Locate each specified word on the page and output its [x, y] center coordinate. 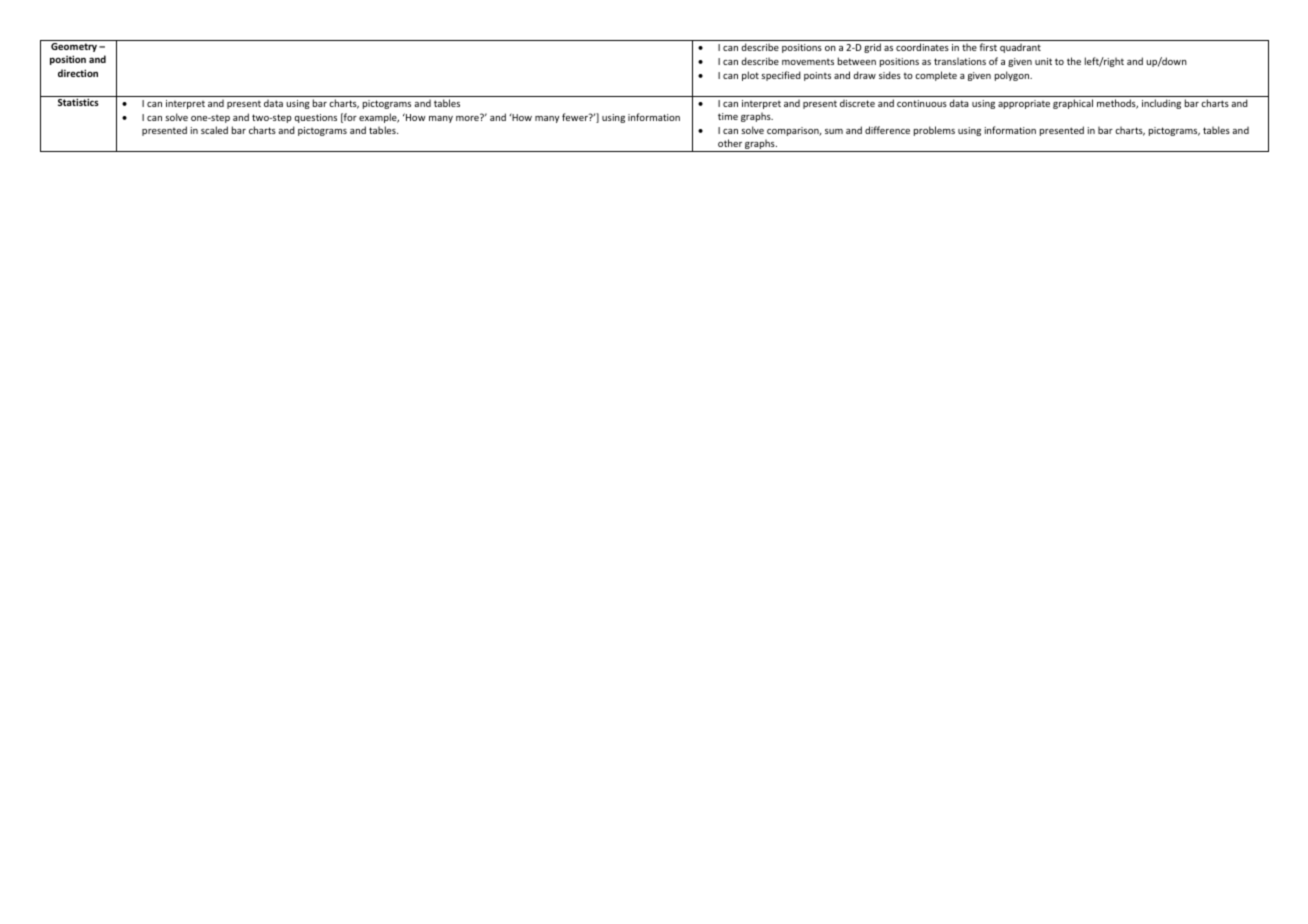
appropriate [1024, 104]
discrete [857, 103]
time [728, 116]
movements [808, 62]
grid [872, 48]
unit [1043, 61]
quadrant [1020, 48]
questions [315, 118]
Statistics [78, 102]
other [730, 143]
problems [934, 131]
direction [78, 73]
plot [750, 76]
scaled [214, 130]
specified [781, 76]
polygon [1013, 76]
